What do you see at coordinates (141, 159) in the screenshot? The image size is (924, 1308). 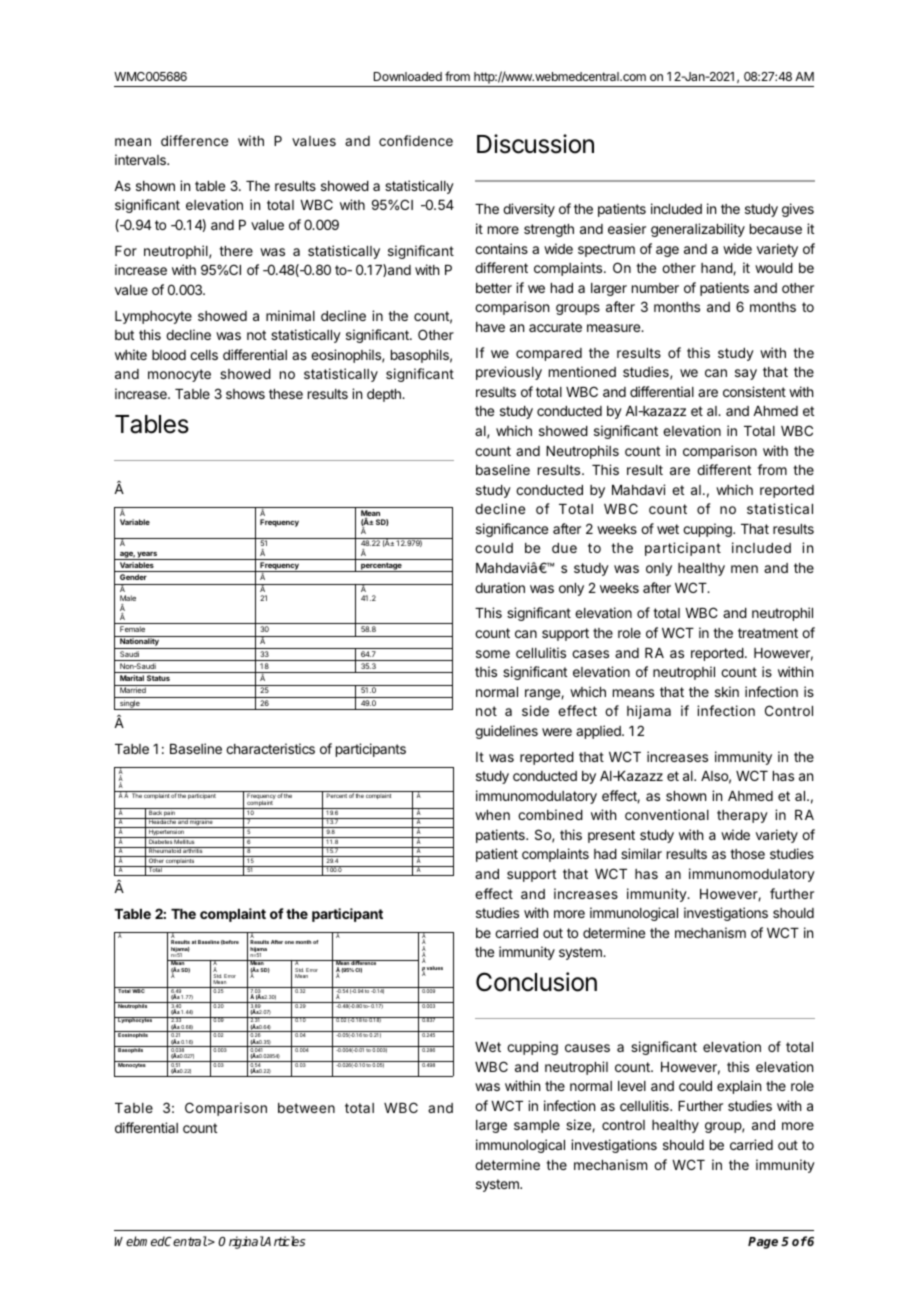 I see `intervals` at bounding box center [141, 159].
